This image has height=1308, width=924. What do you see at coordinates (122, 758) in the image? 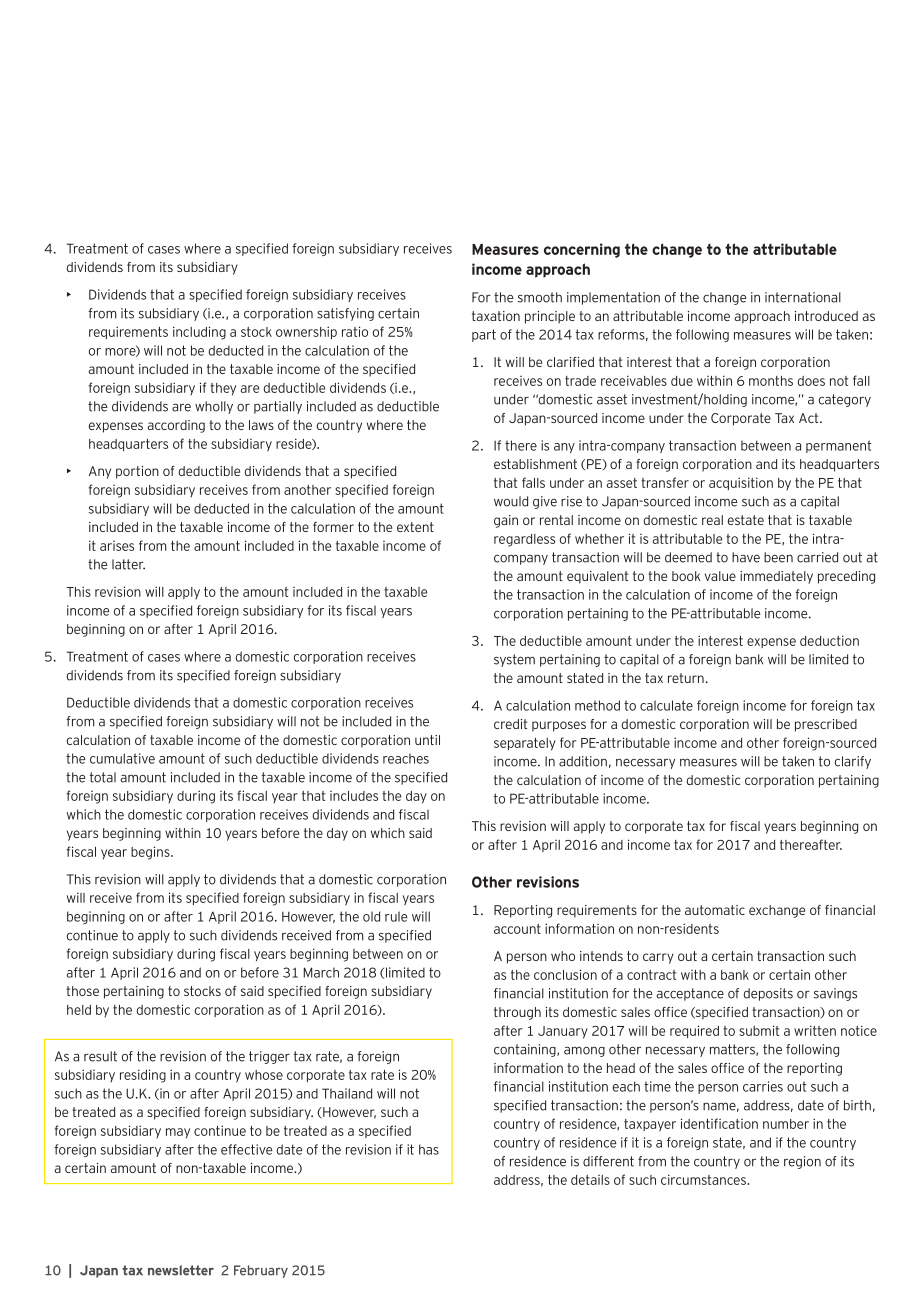
I see `cumulative` at bounding box center [122, 758].
